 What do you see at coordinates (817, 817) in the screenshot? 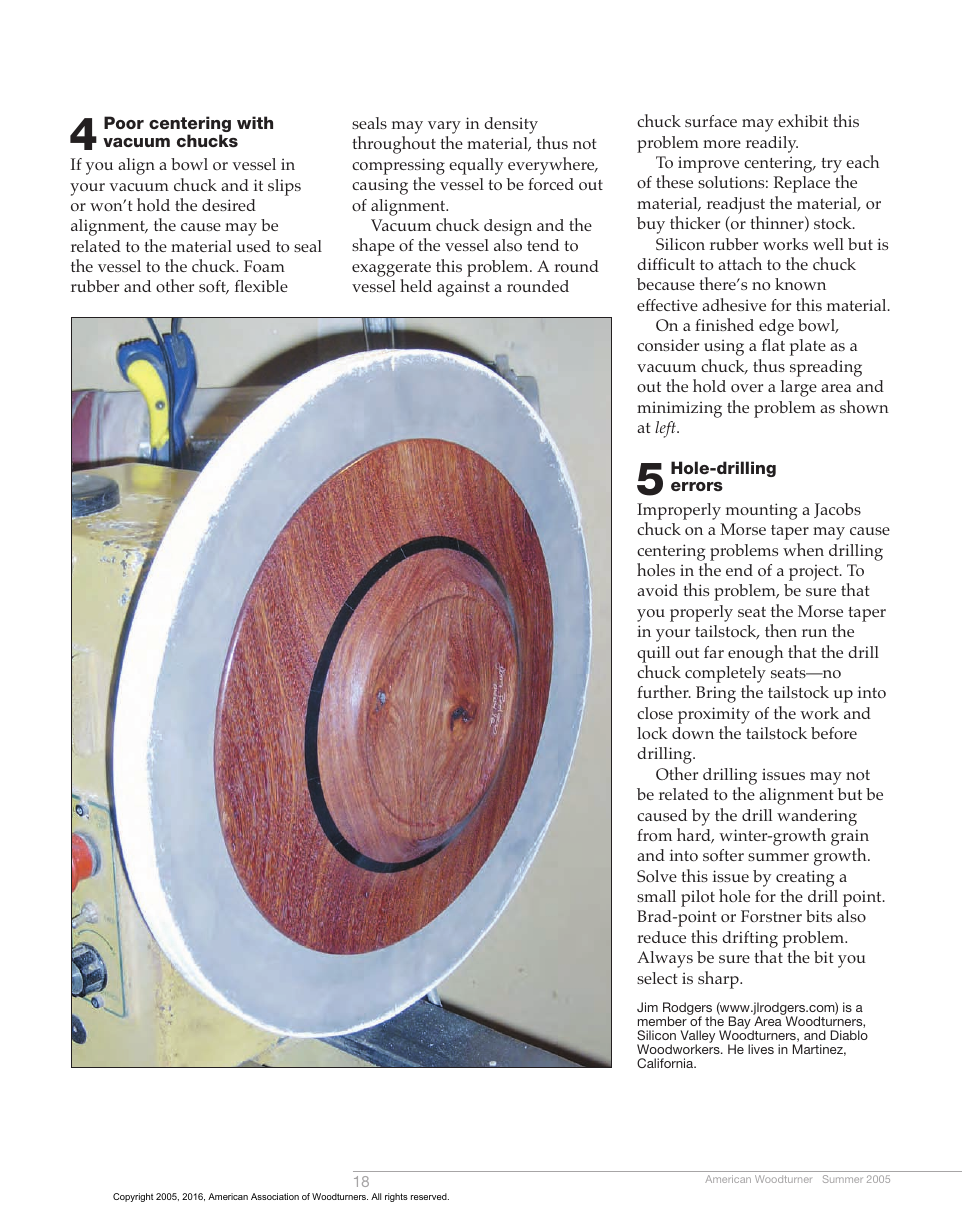
I see `wandering` at bounding box center [817, 817].
